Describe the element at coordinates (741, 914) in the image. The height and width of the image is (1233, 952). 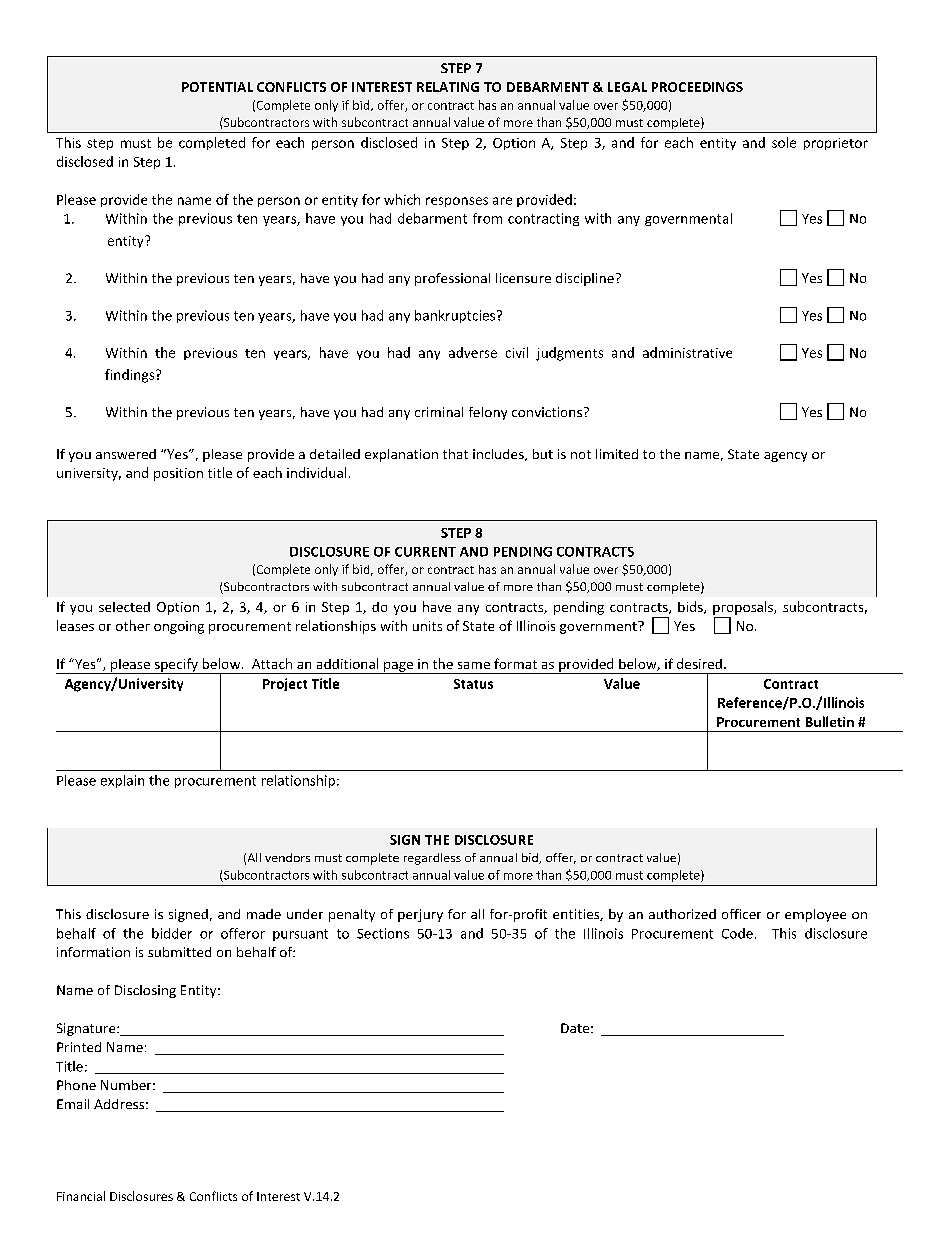
I see `officer` at that location.
